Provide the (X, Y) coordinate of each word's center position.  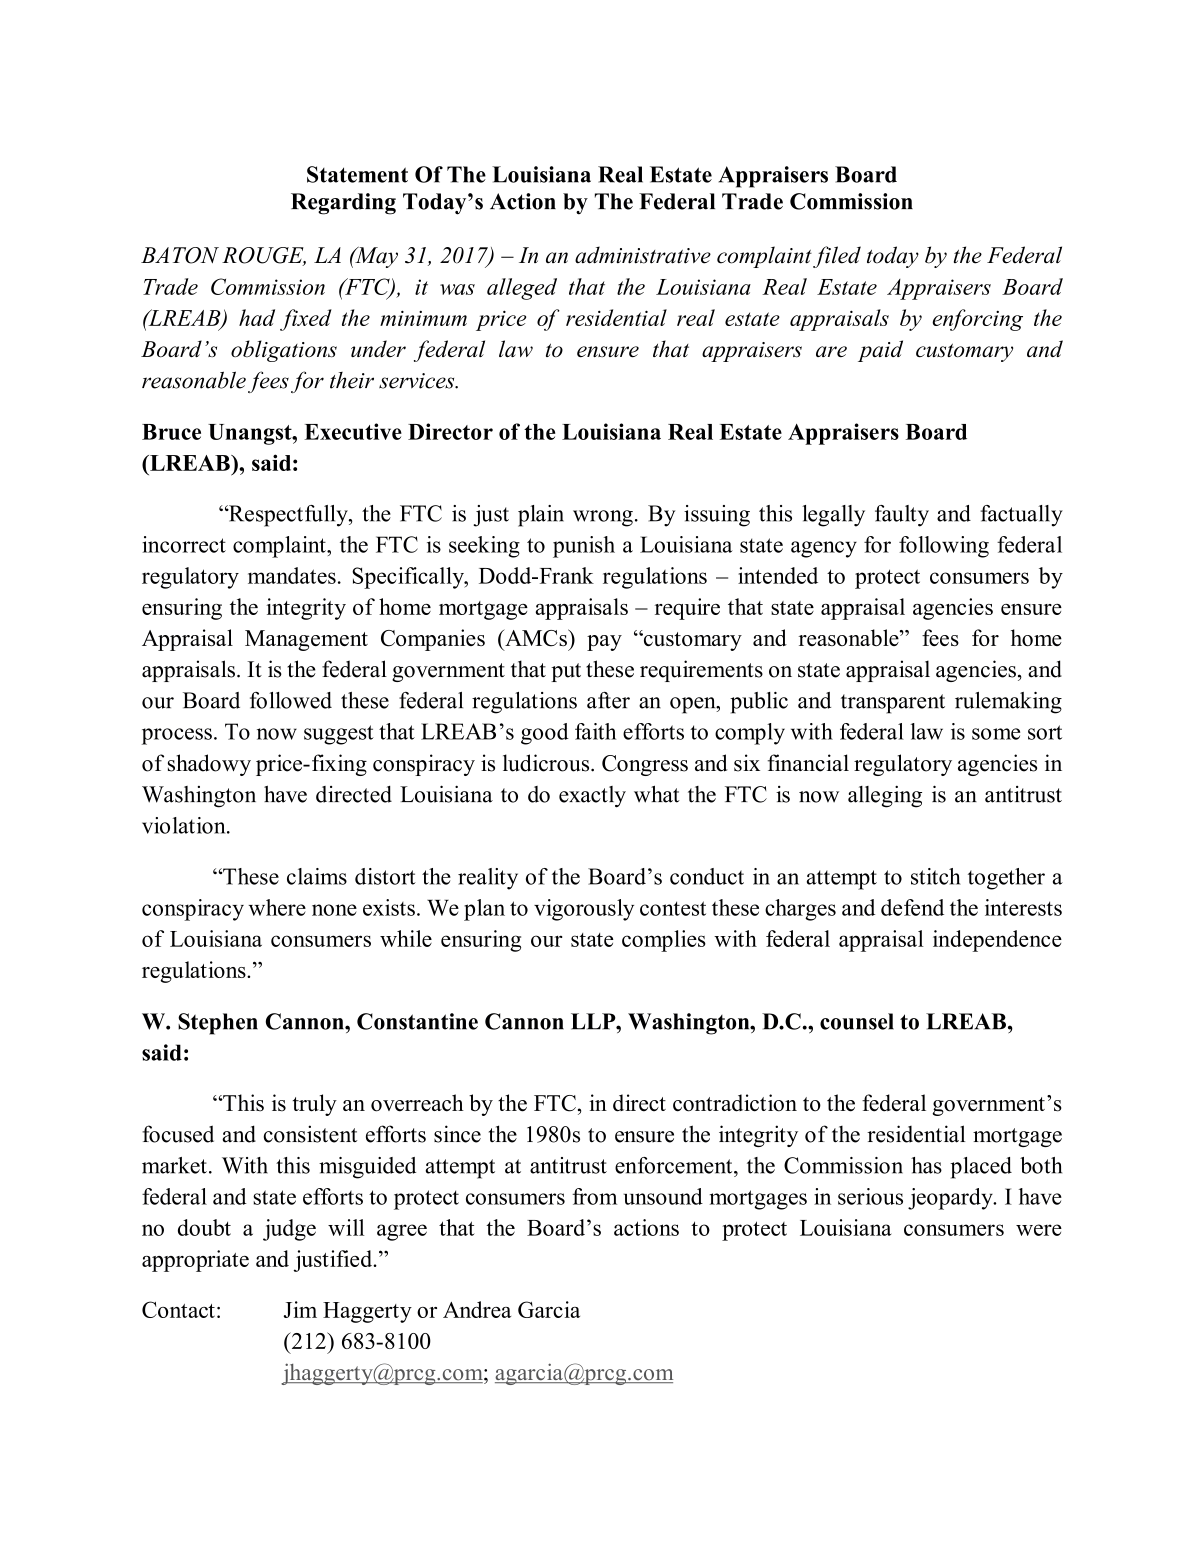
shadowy (209, 765)
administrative (643, 255)
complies (664, 941)
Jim (300, 1309)
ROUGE (264, 256)
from (594, 1196)
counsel (857, 1021)
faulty (902, 516)
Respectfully (288, 516)
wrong (603, 518)
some (996, 734)
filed (837, 257)
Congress (645, 765)
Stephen (218, 1024)
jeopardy (951, 1199)
